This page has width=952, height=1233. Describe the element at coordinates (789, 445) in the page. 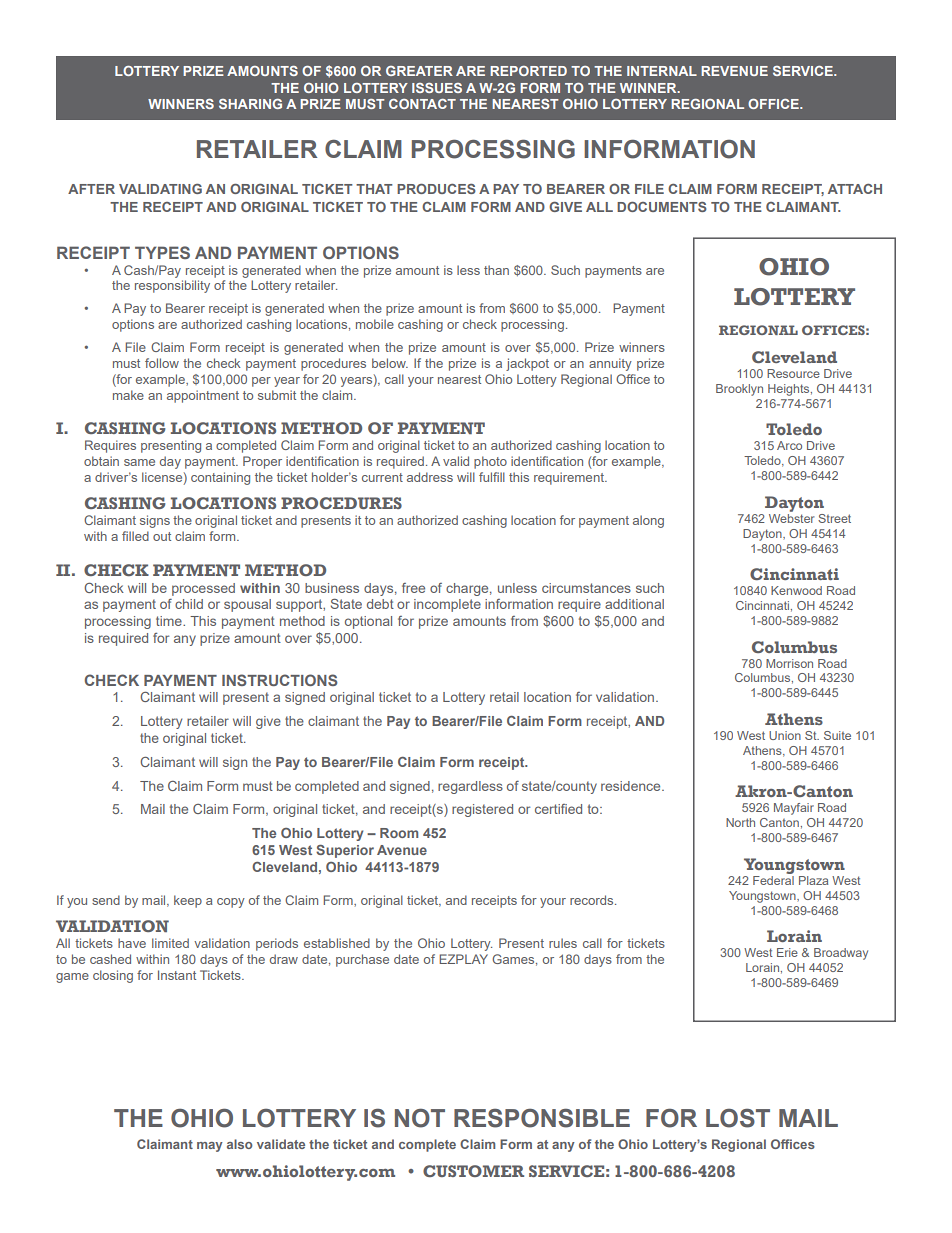

I see `Arco` at that location.
